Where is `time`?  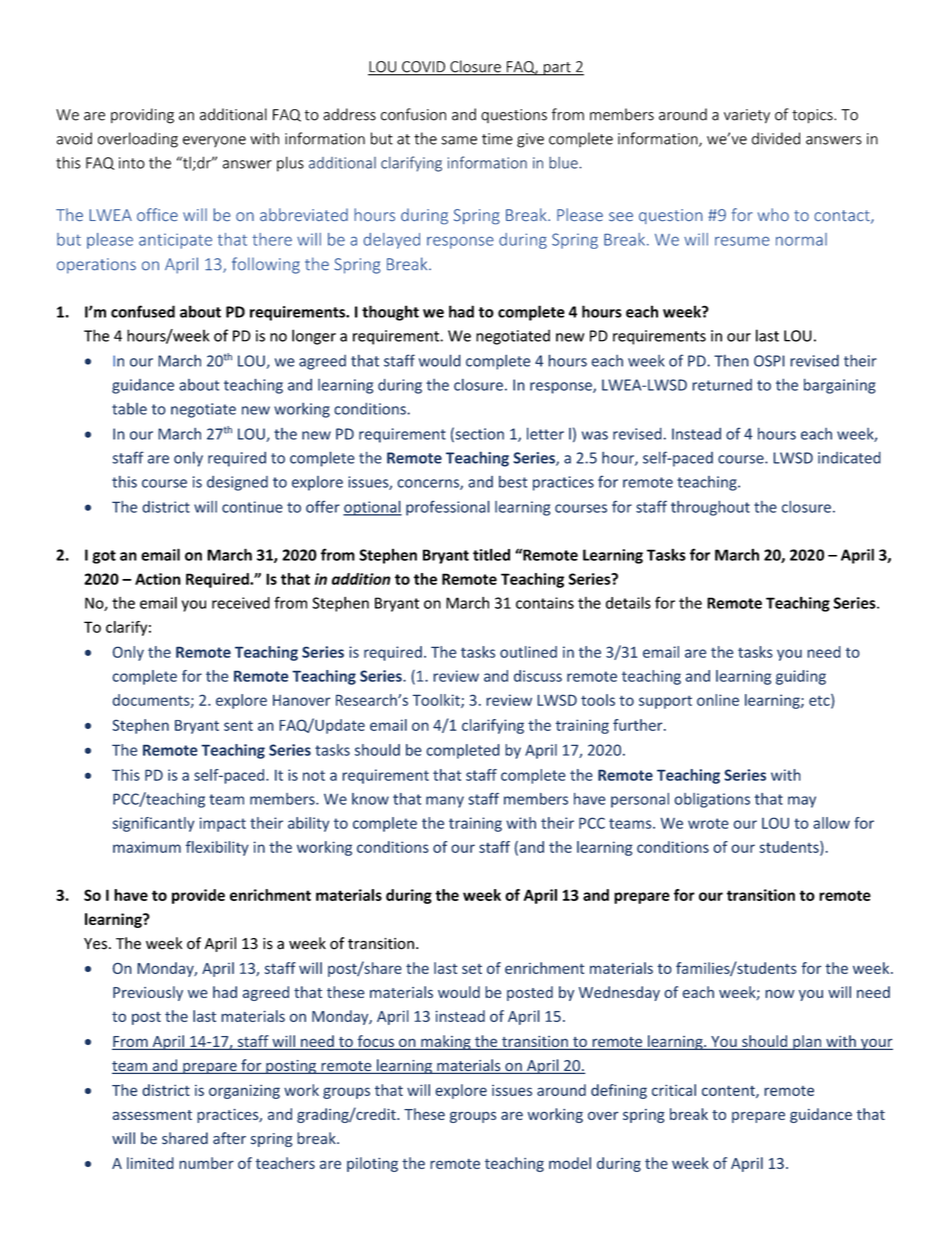
time is located at coordinates (497, 139).
